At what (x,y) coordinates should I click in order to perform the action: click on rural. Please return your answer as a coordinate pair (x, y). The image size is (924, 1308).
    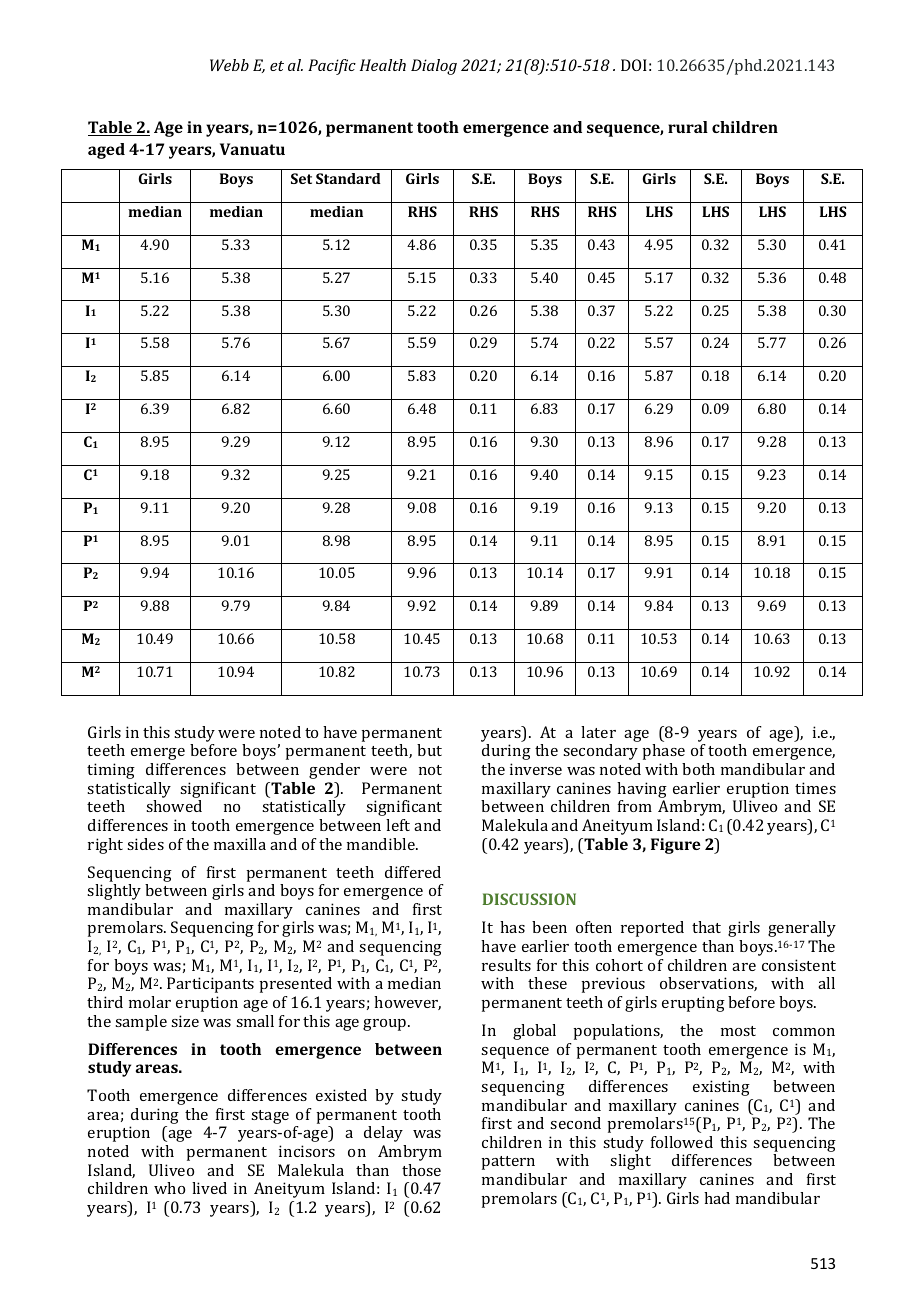
    Looking at the image, I should click on (688, 127).
